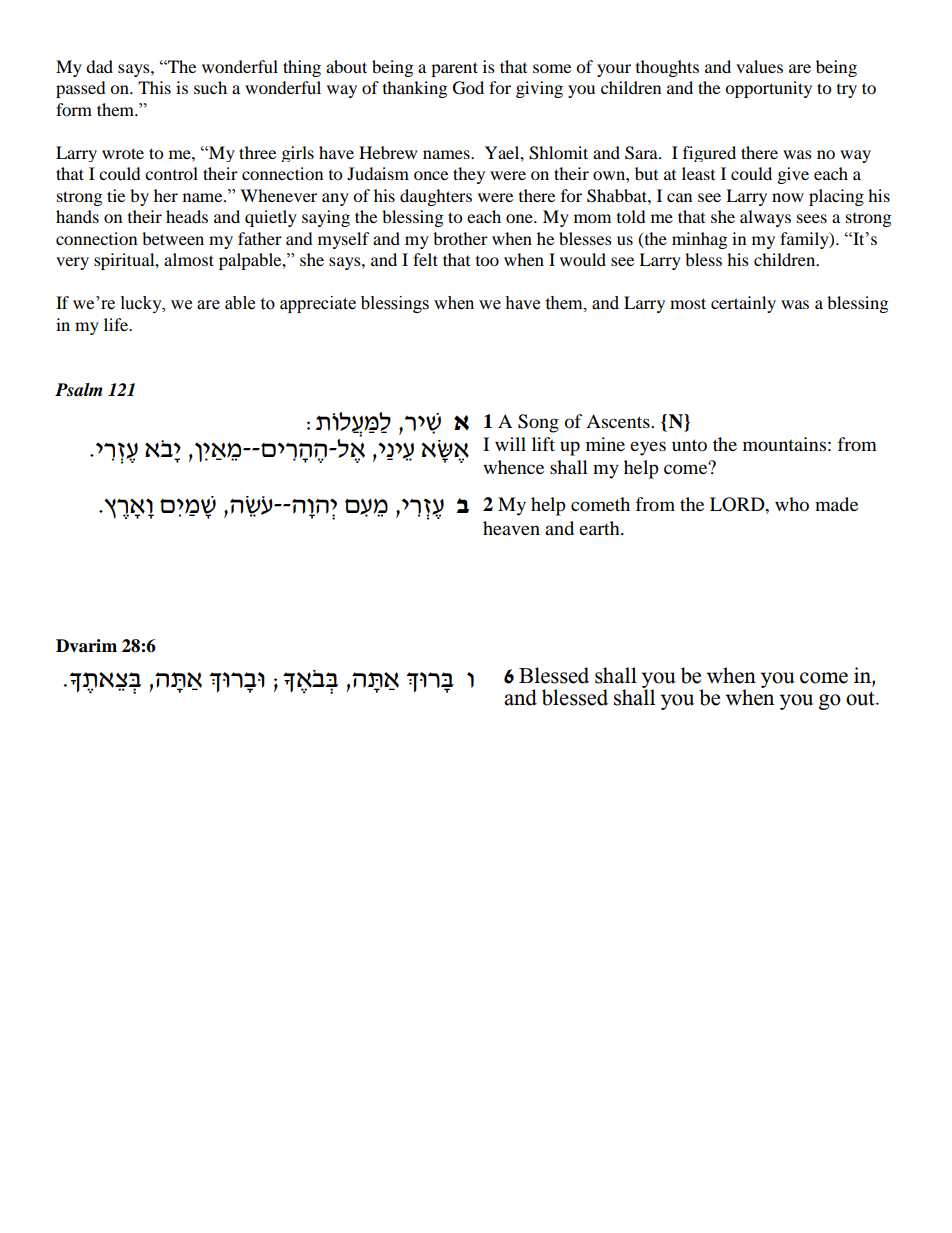  Describe the element at coordinates (538, 423) in the image. I see `Song` at that location.
